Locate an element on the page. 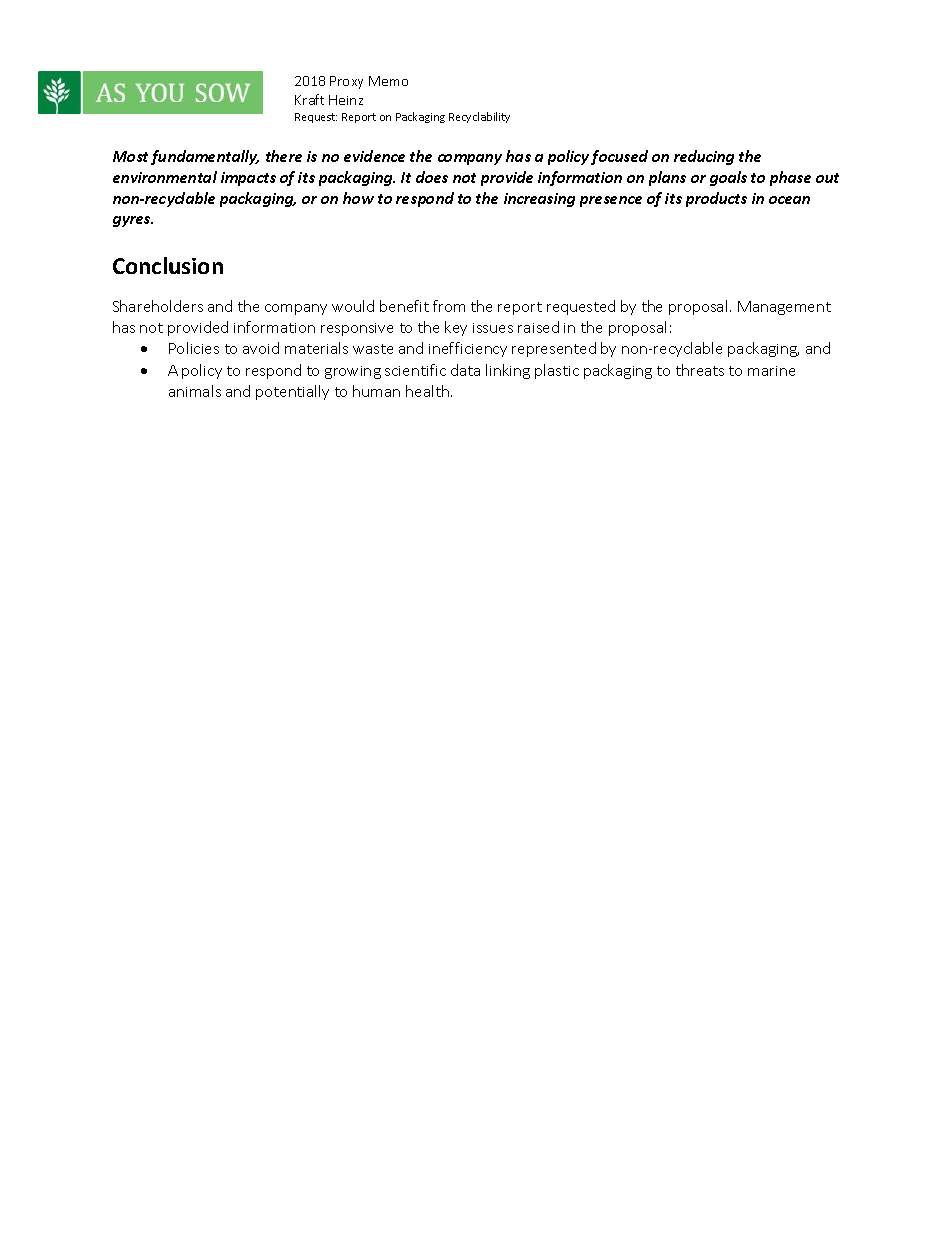 The image size is (952, 1233). fundamentally is located at coordinates (205, 157).
